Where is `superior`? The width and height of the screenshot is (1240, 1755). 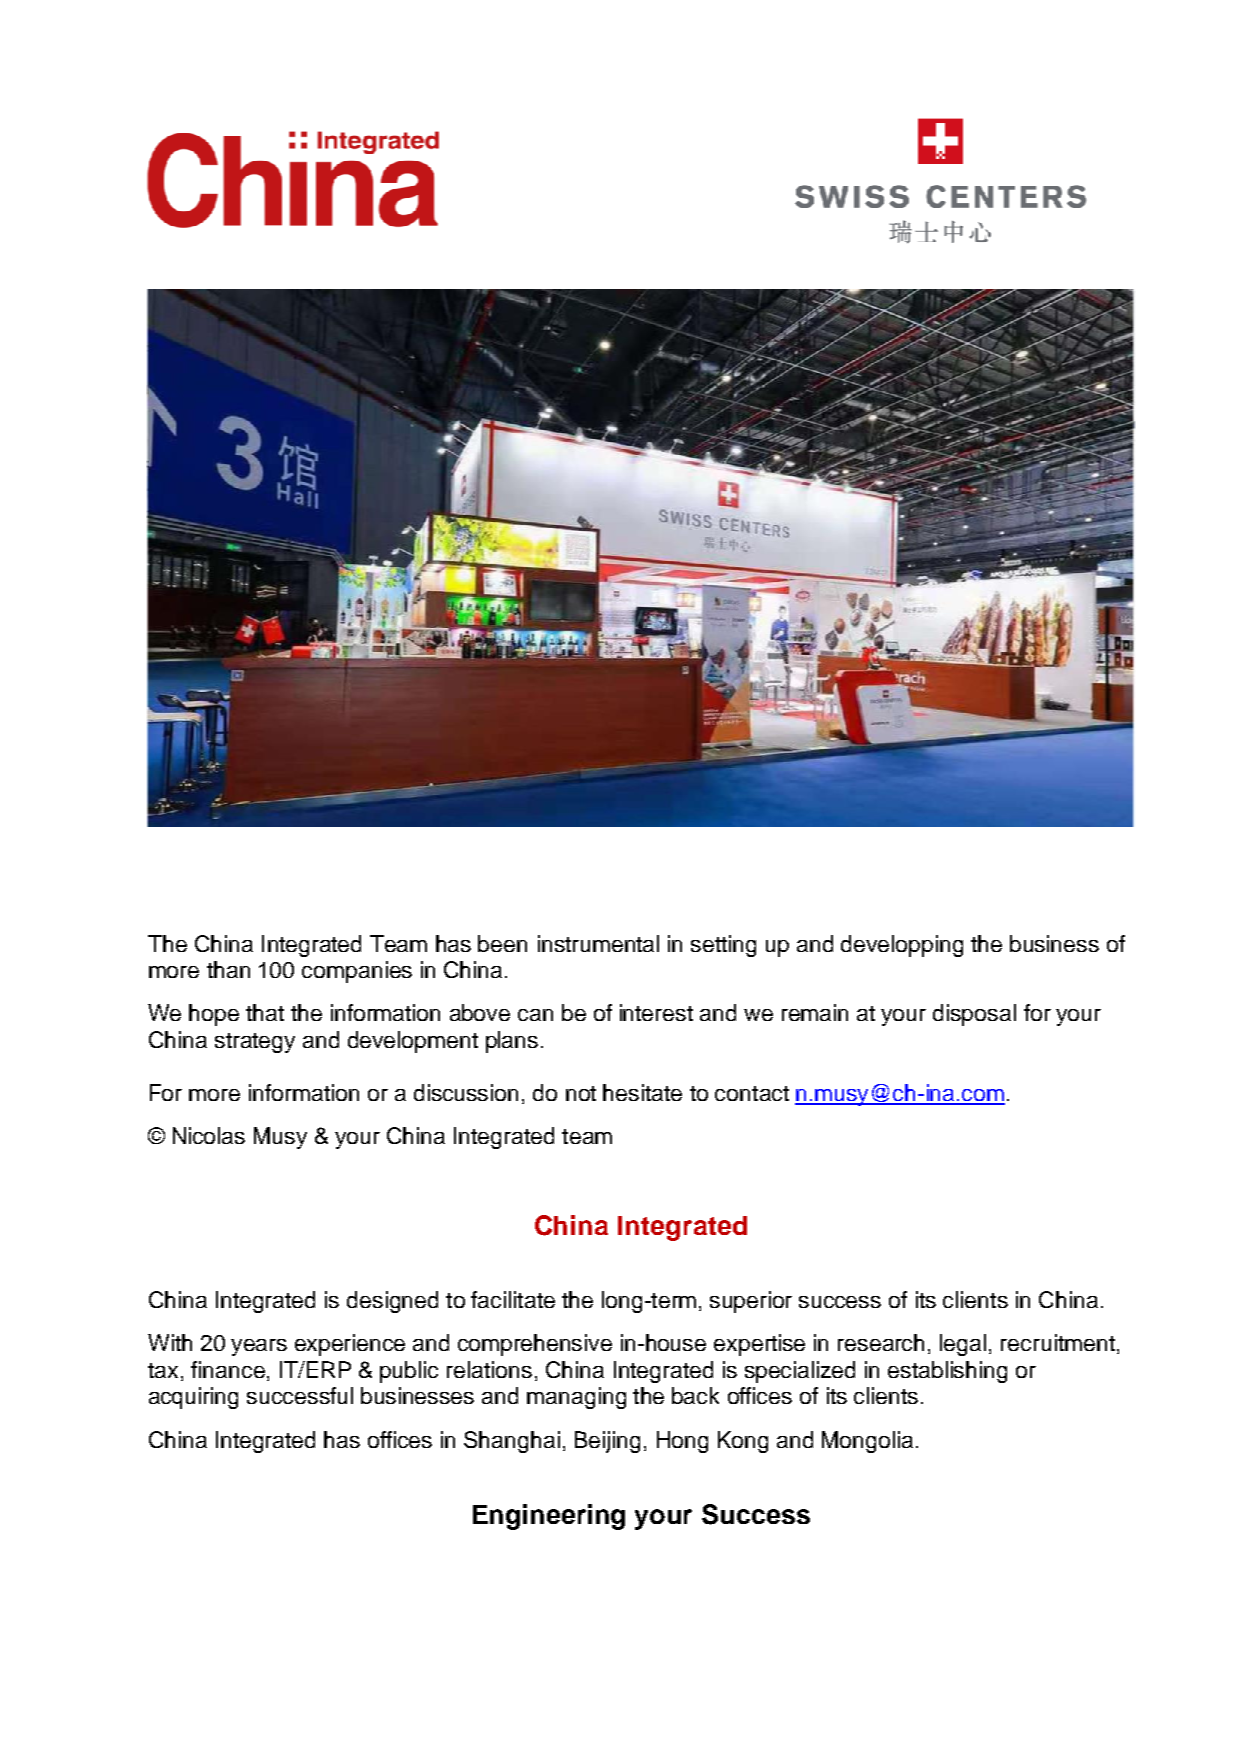
superior is located at coordinates (751, 1302).
